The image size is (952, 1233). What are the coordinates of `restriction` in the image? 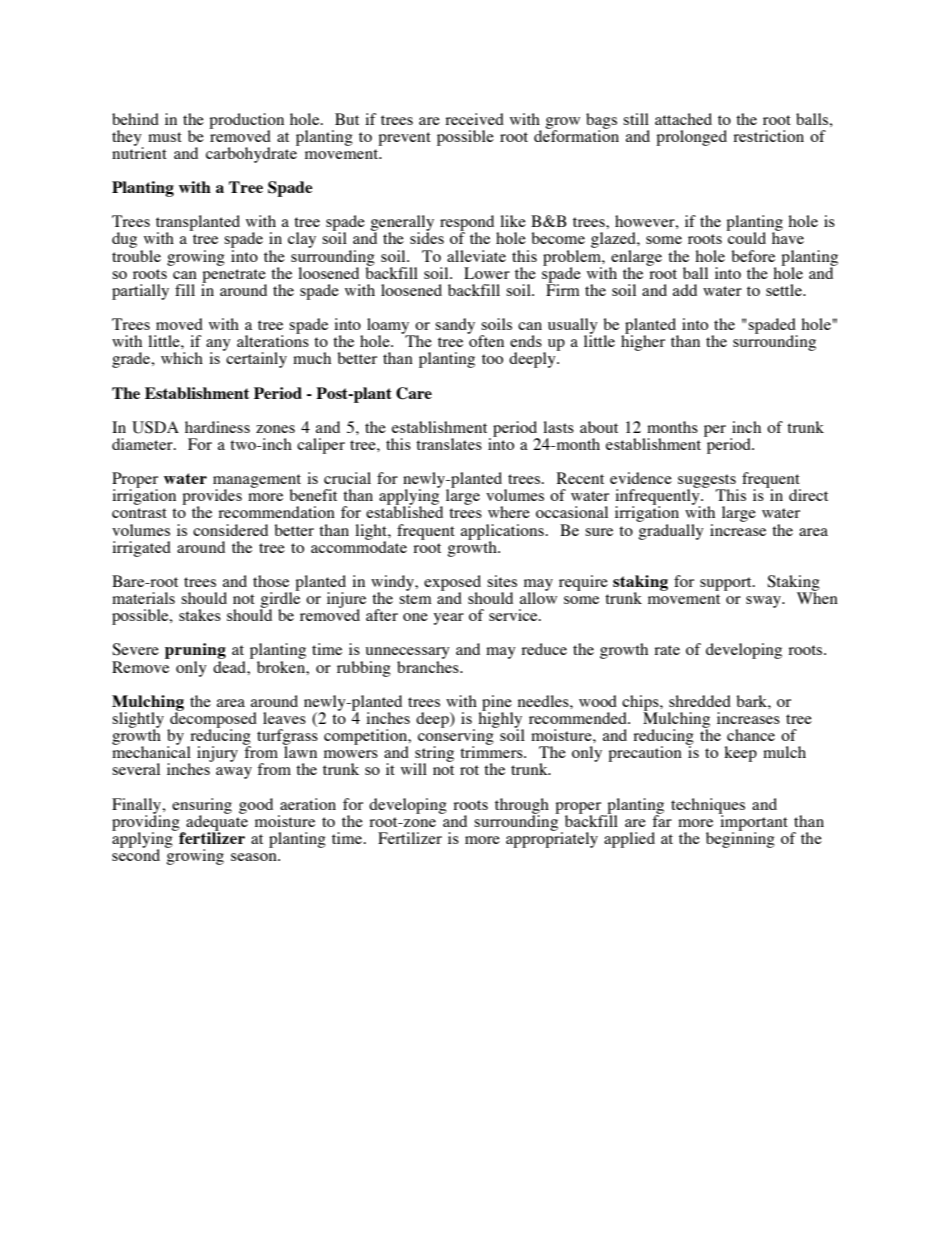 It's located at (768, 136).
